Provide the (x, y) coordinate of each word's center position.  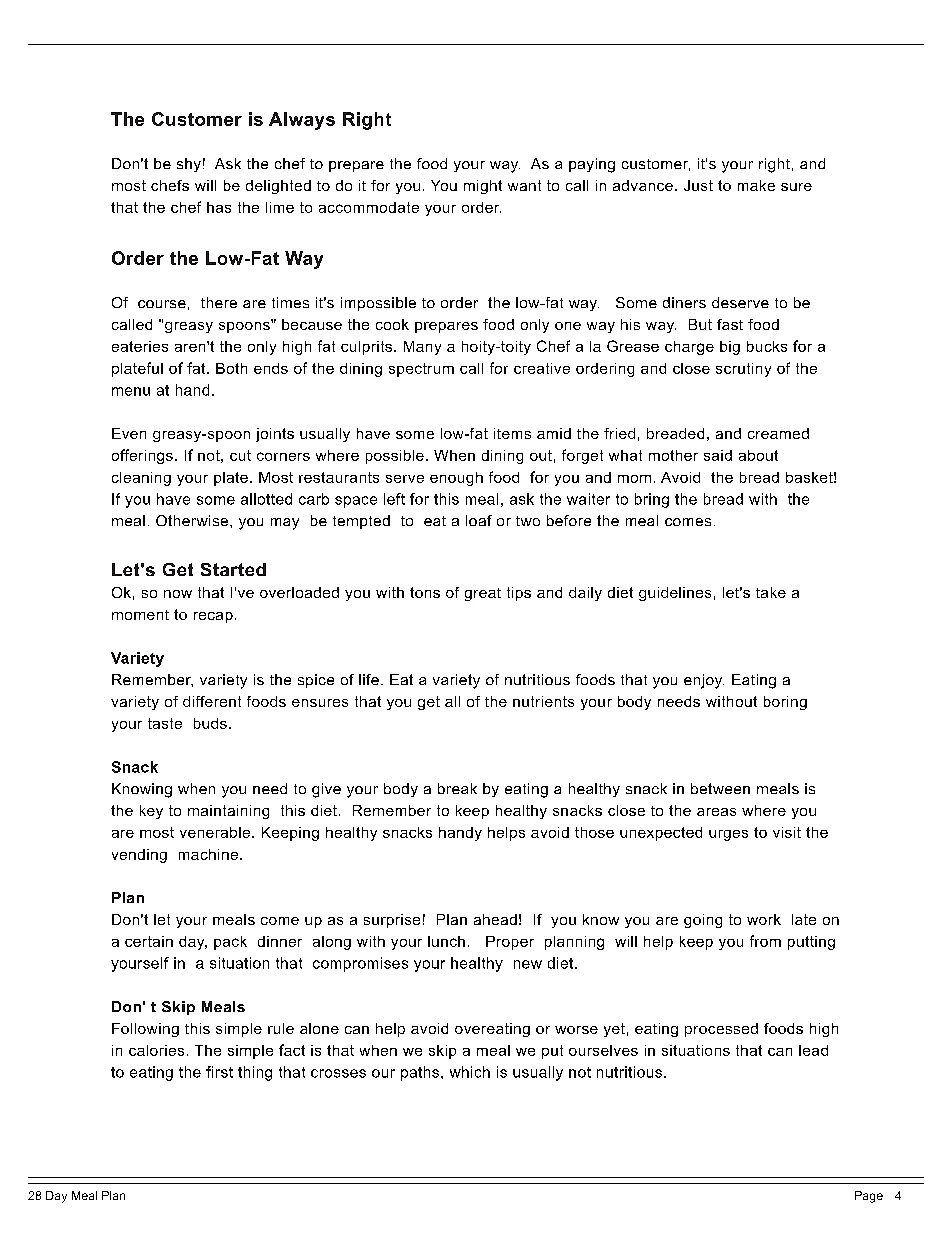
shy (189, 165)
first (219, 1072)
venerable (215, 832)
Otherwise (193, 520)
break (457, 788)
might (483, 187)
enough (456, 479)
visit (787, 832)
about (758, 455)
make (756, 185)
